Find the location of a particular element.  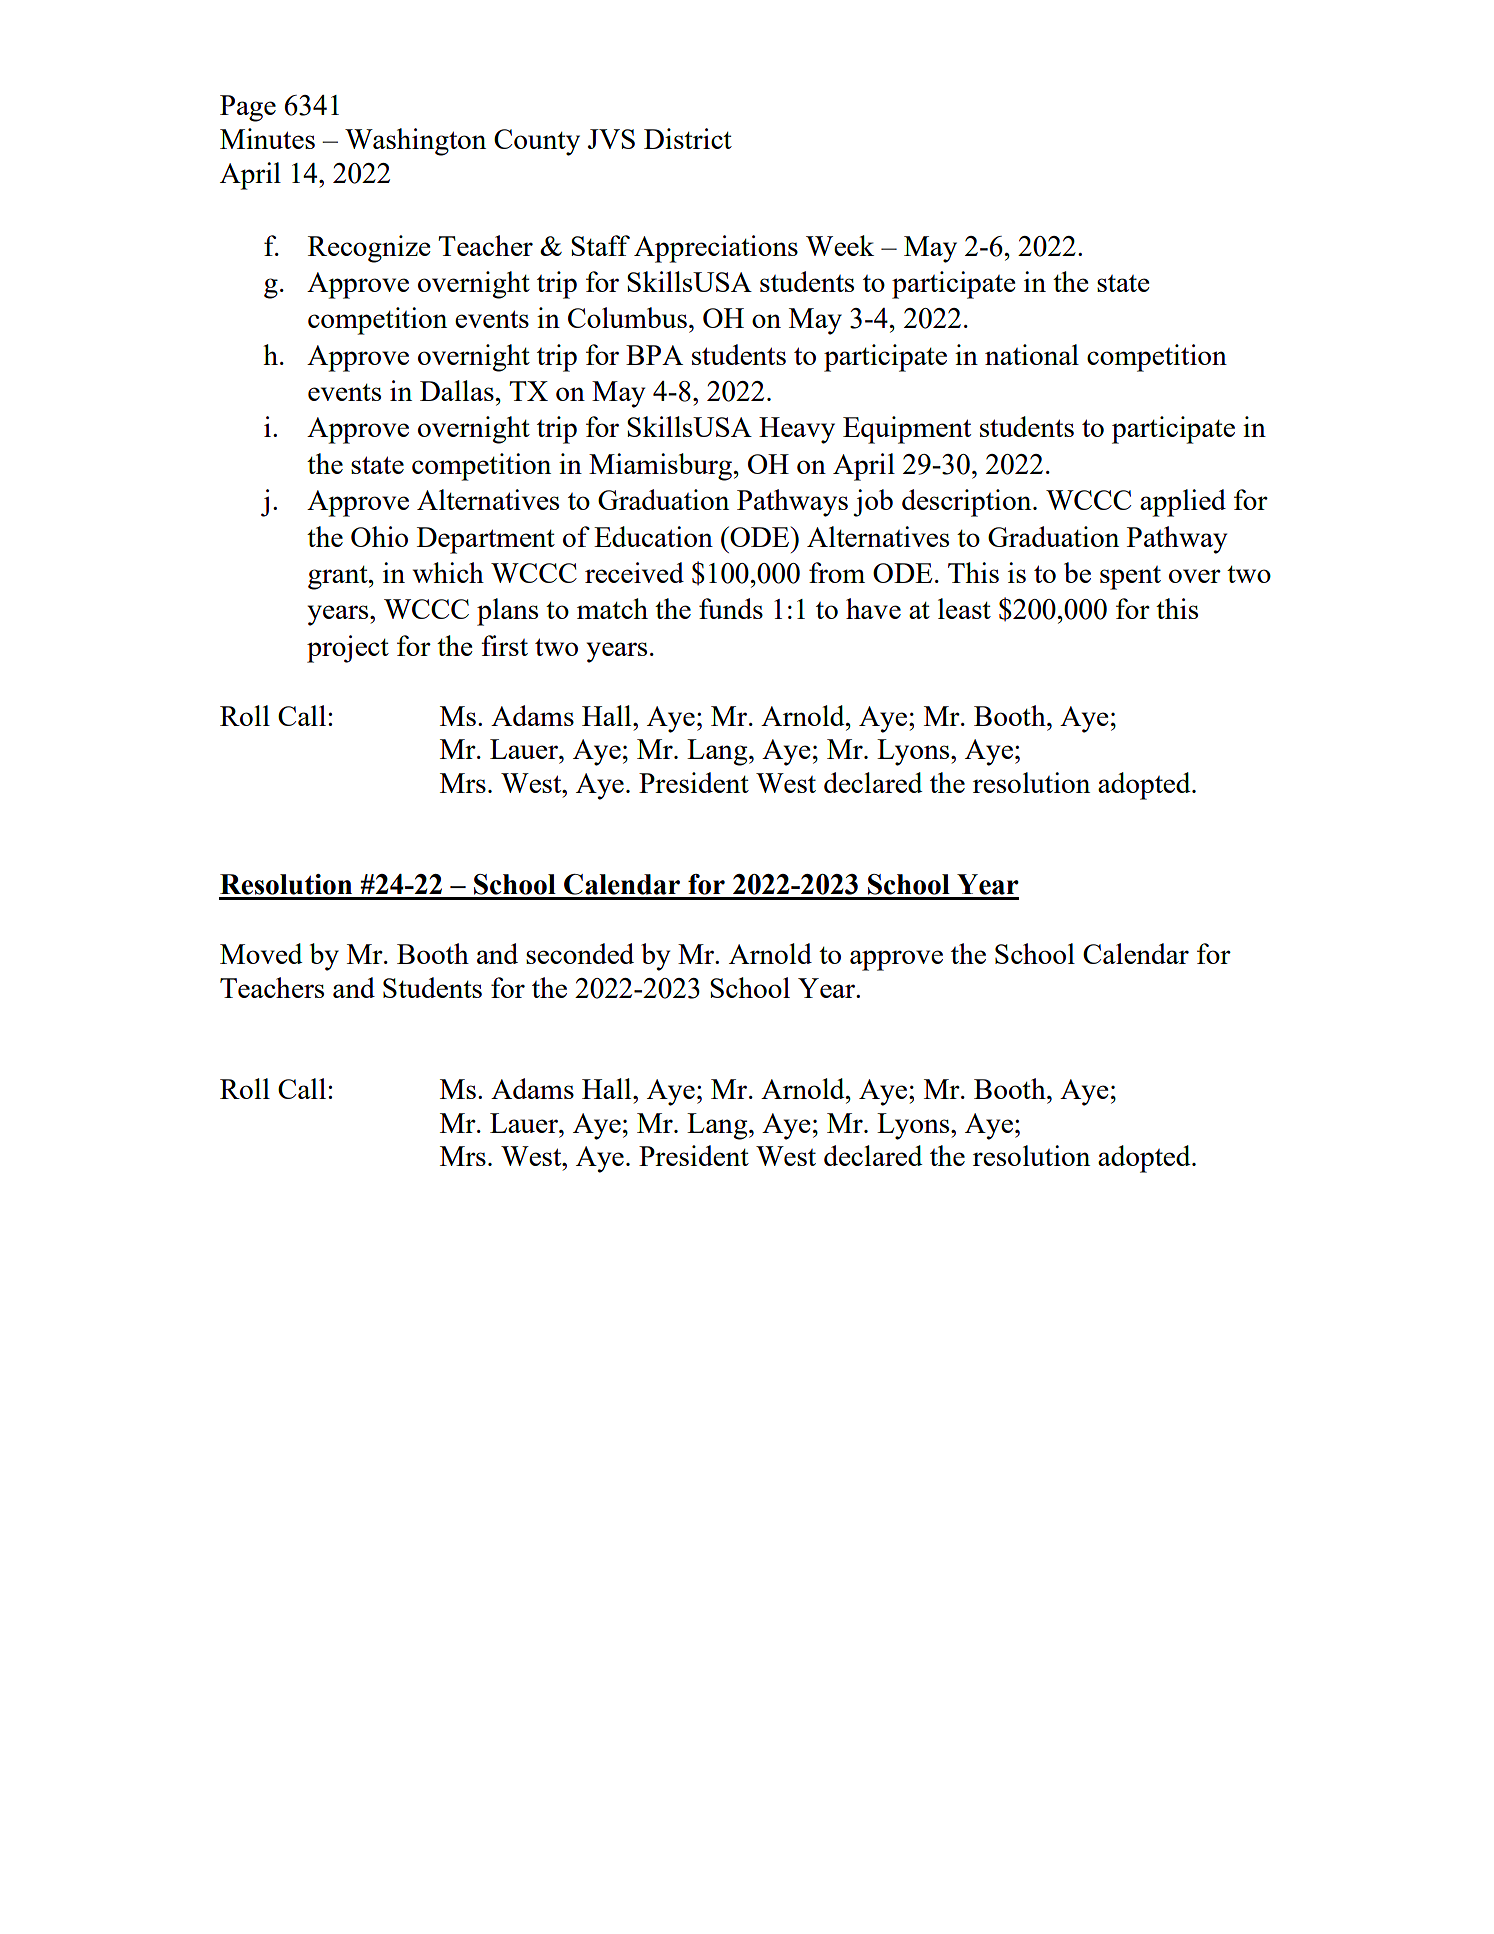

Heavy is located at coordinates (797, 430).
